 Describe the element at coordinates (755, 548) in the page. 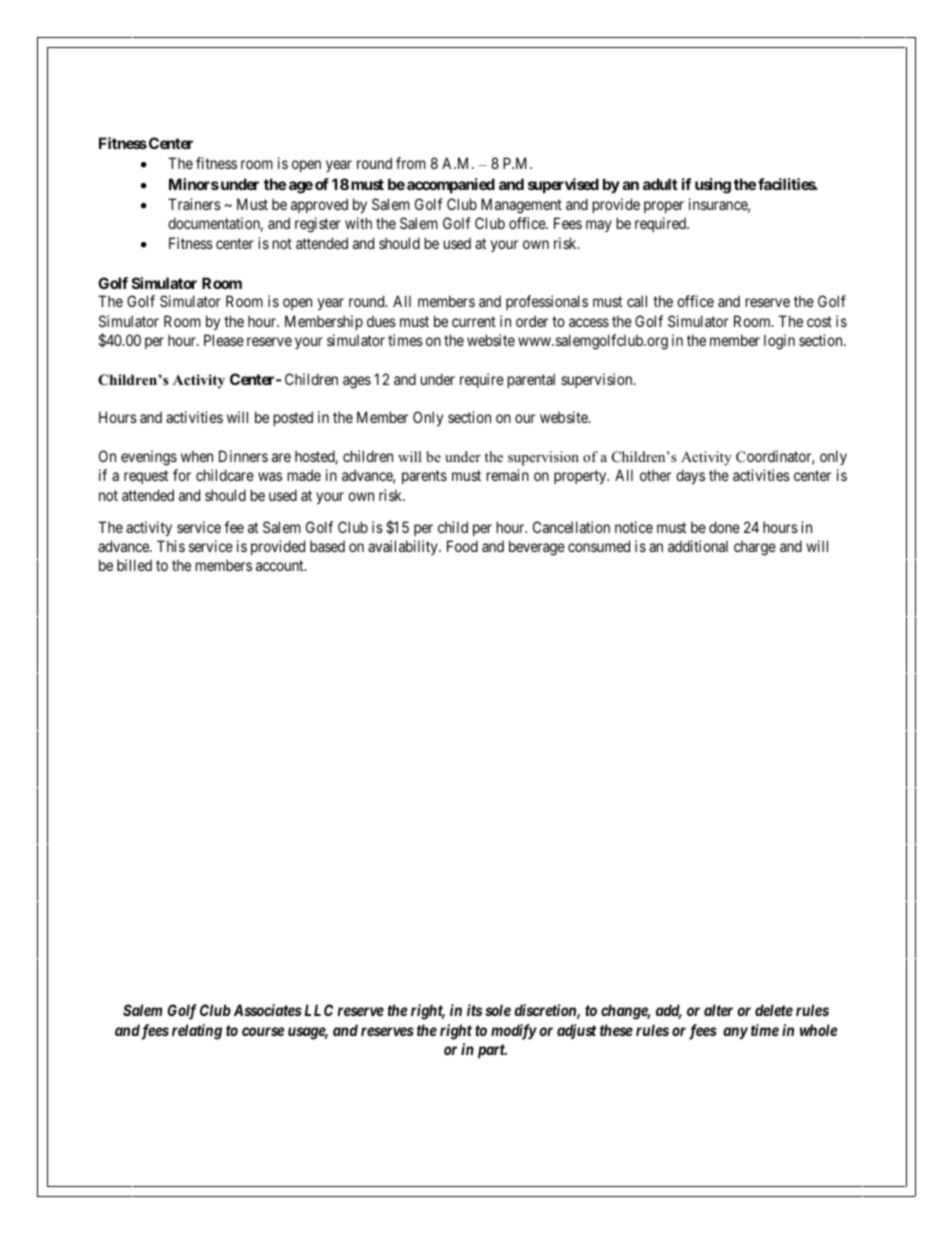

I see `charge` at that location.
